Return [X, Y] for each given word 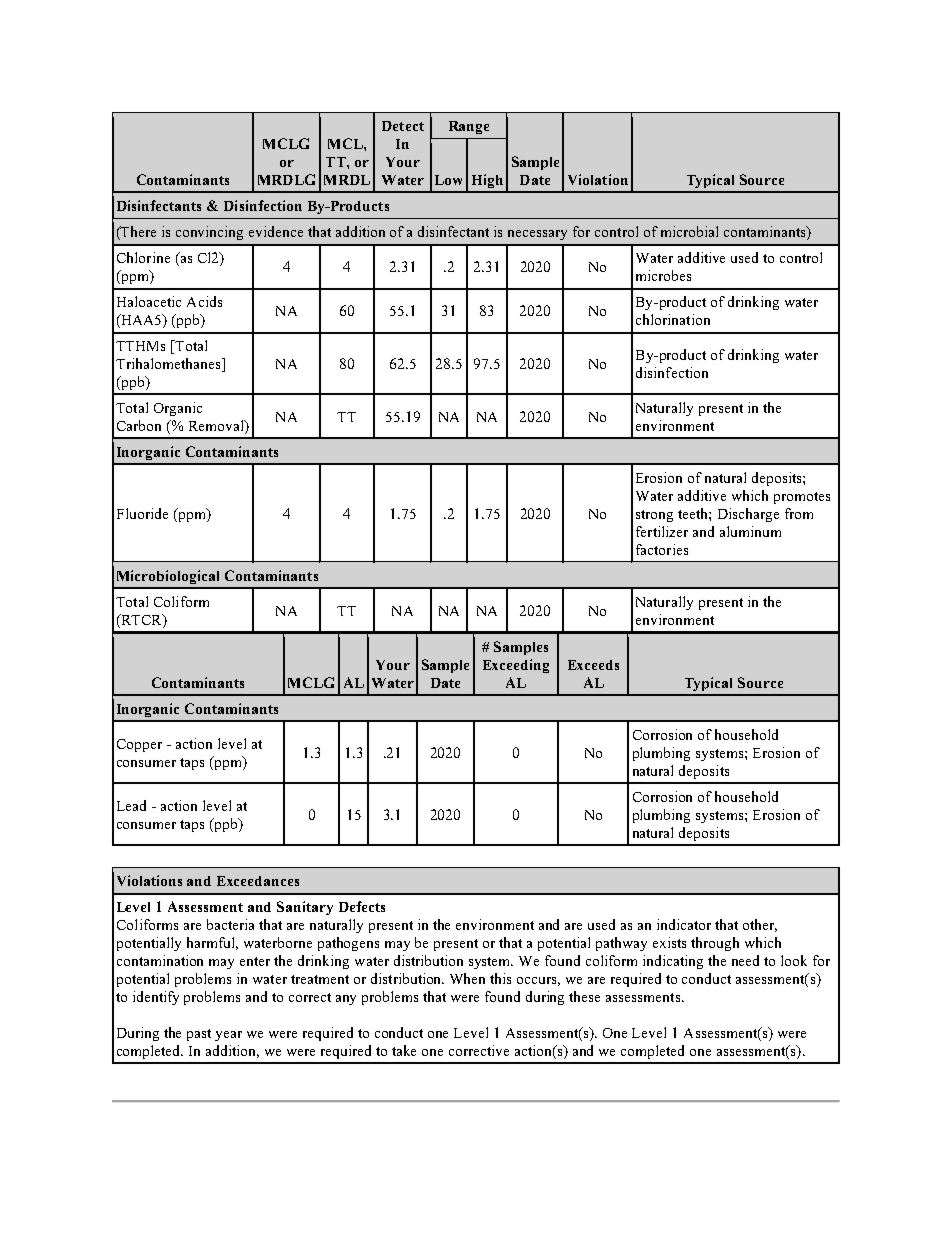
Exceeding [516, 666]
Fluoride [142, 513]
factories [662, 549]
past [199, 1035]
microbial [689, 231]
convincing [209, 233]
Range [469, 127]
